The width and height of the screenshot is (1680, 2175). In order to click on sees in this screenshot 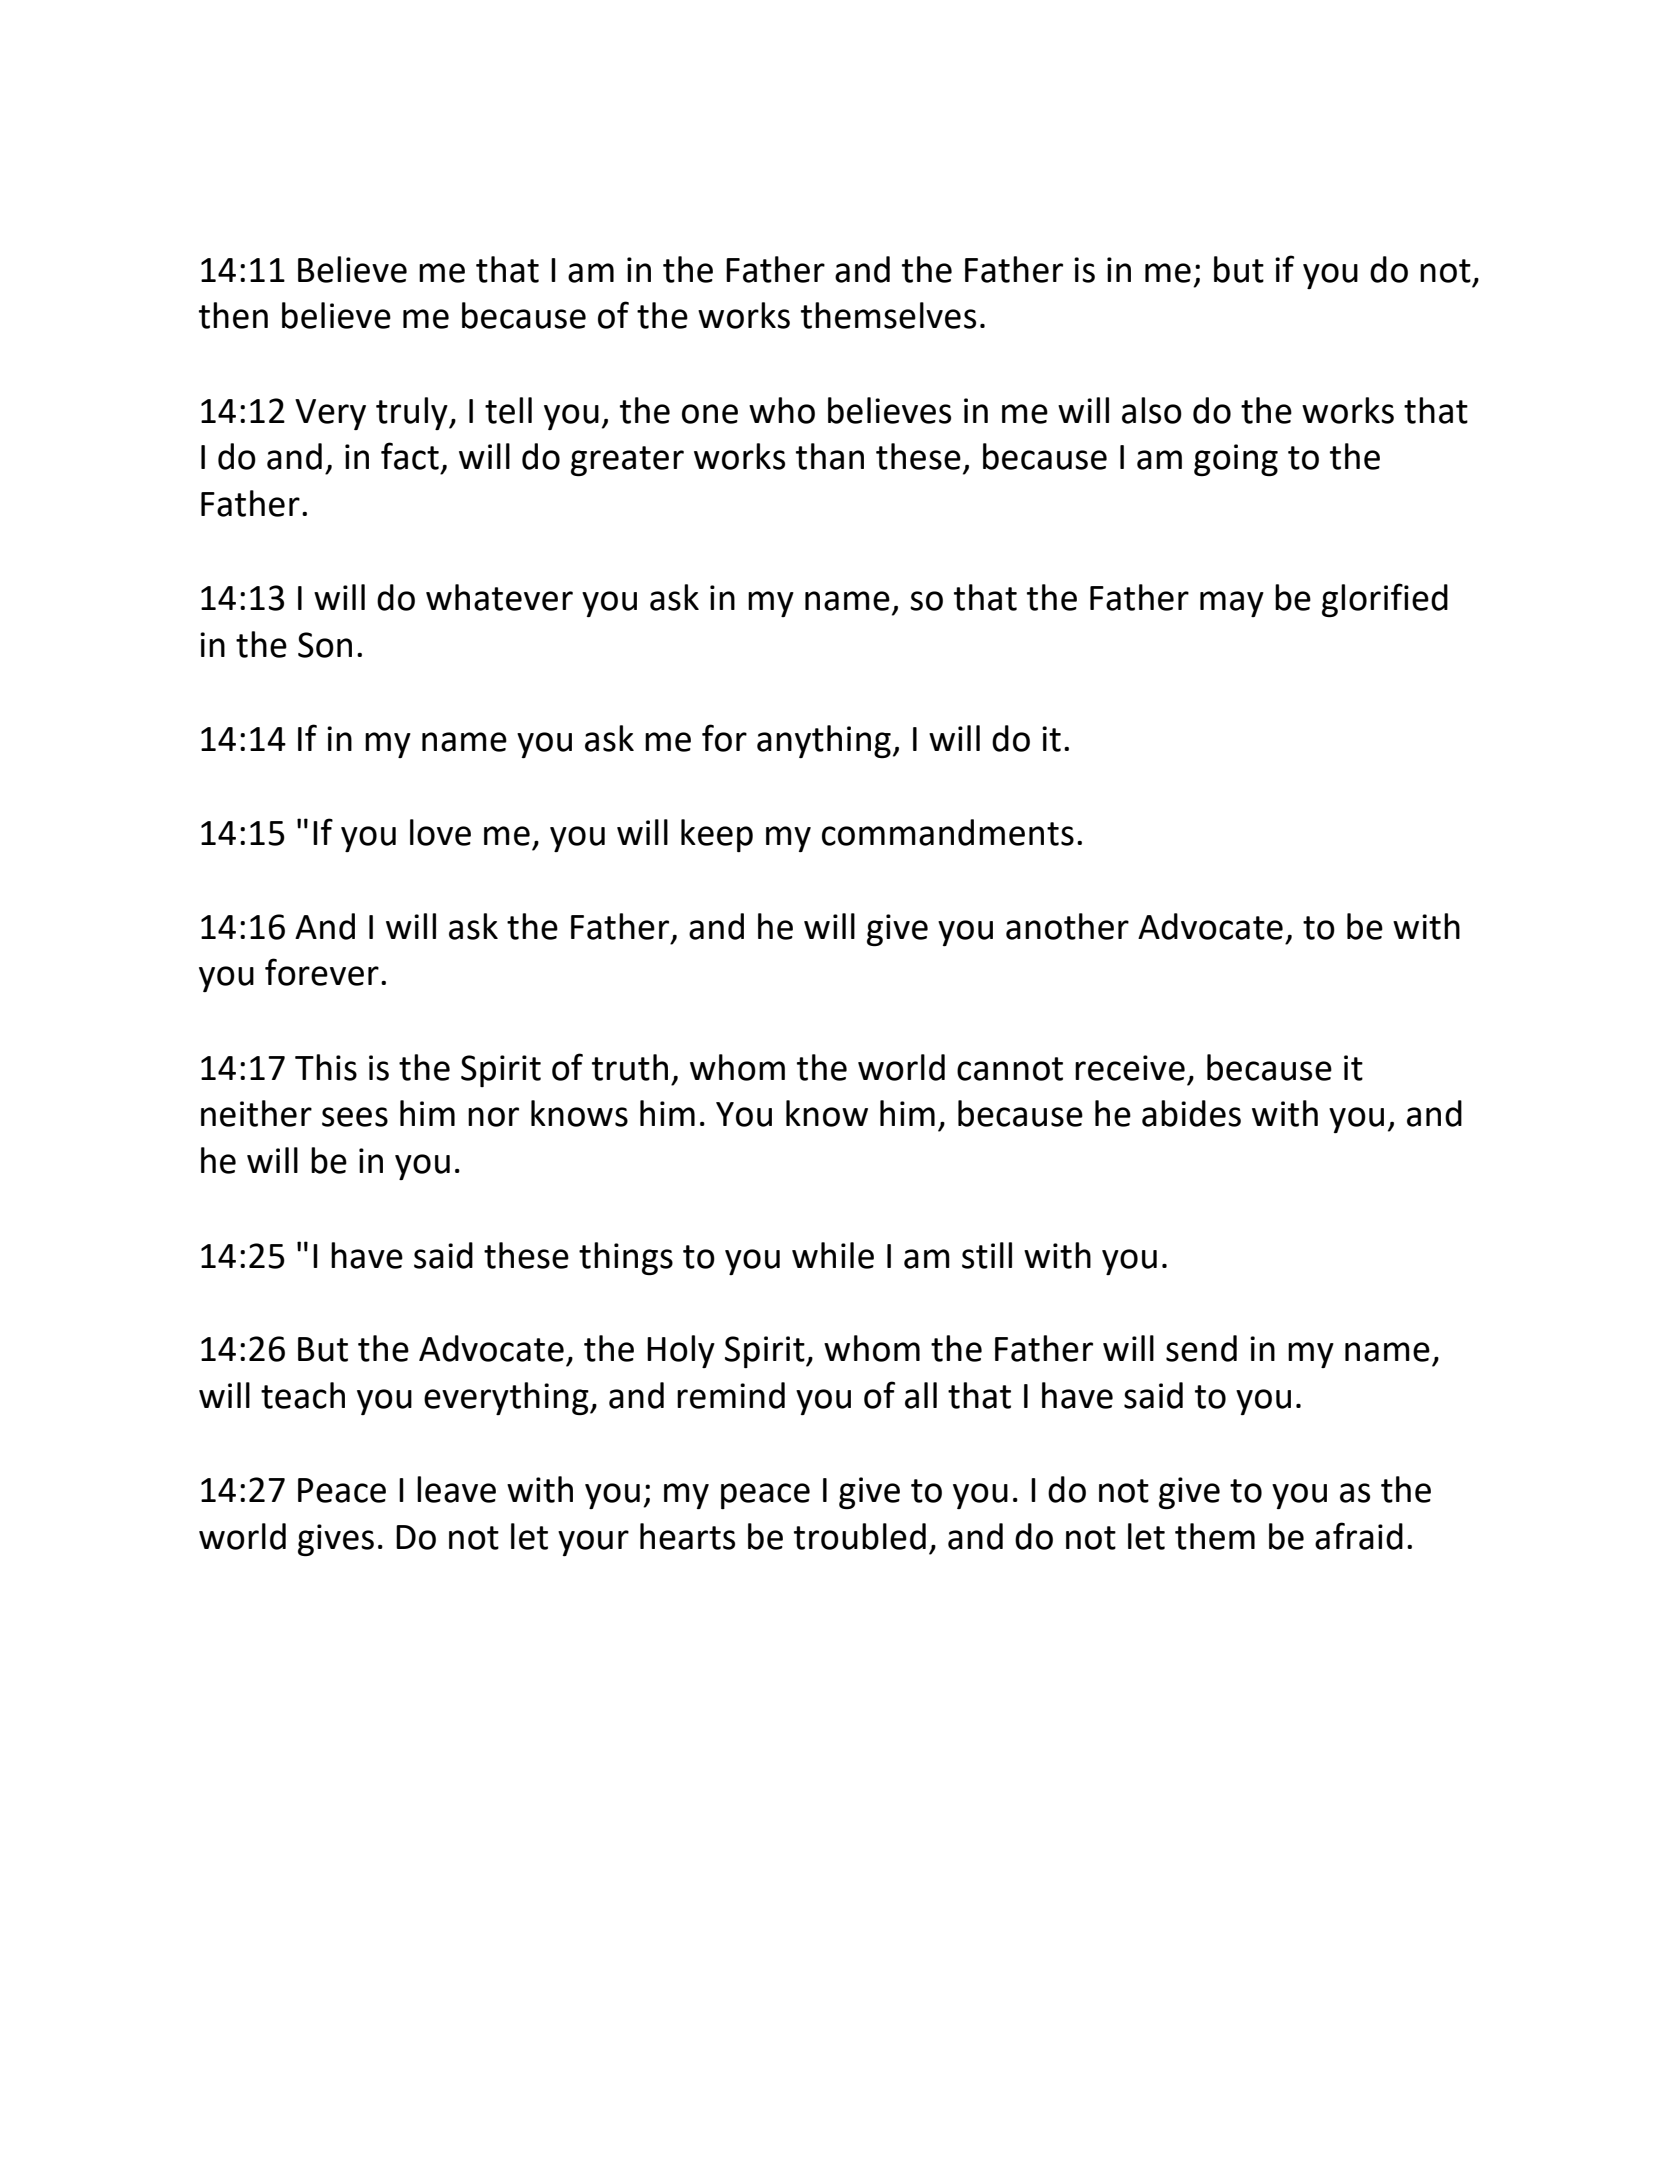, I will do `click(355, 1117)`.
